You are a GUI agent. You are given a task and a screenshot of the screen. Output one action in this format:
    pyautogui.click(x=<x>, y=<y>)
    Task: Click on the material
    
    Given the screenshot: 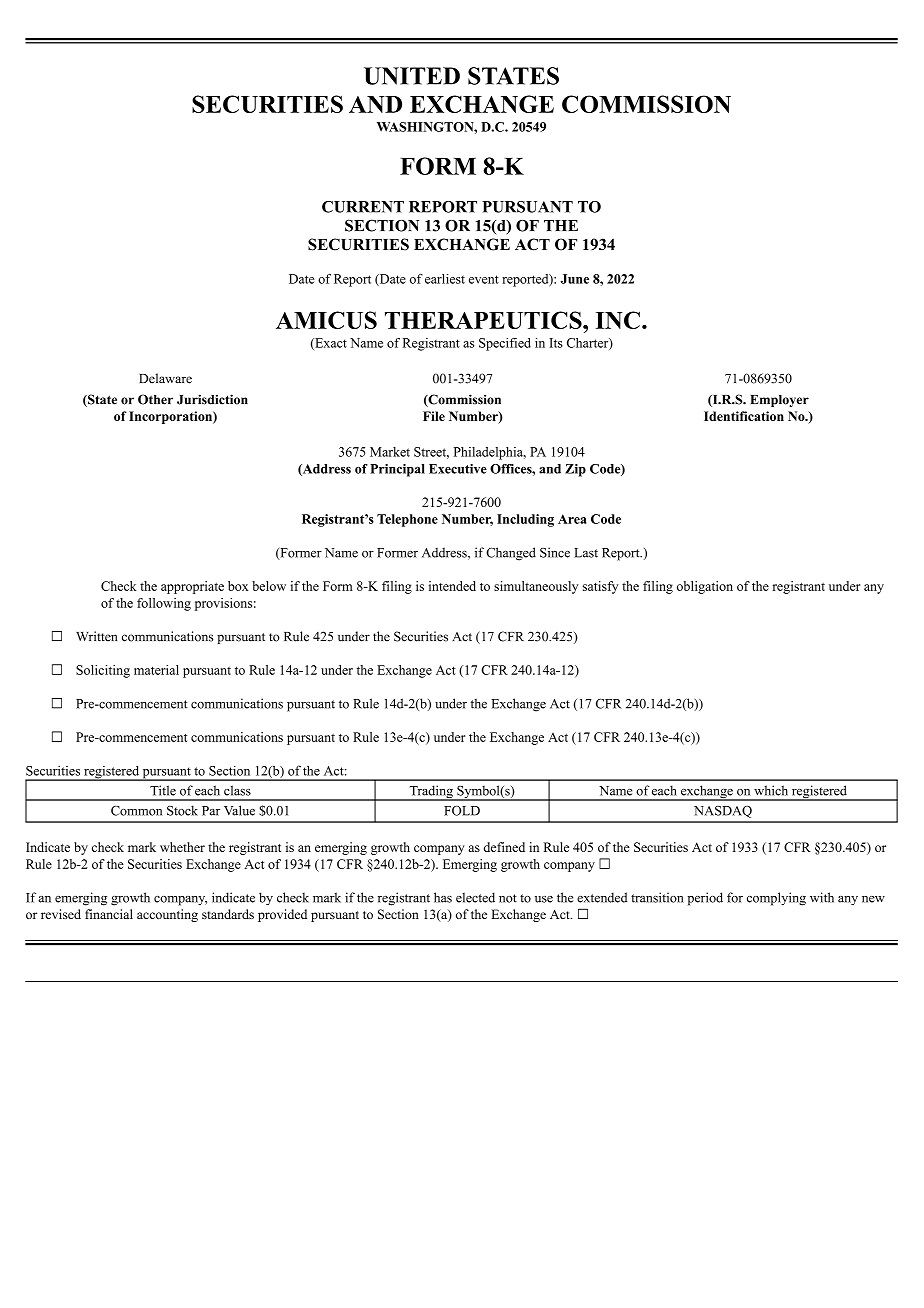 What is the action you would take?
    pyautogui.click(x=156, y=670)
